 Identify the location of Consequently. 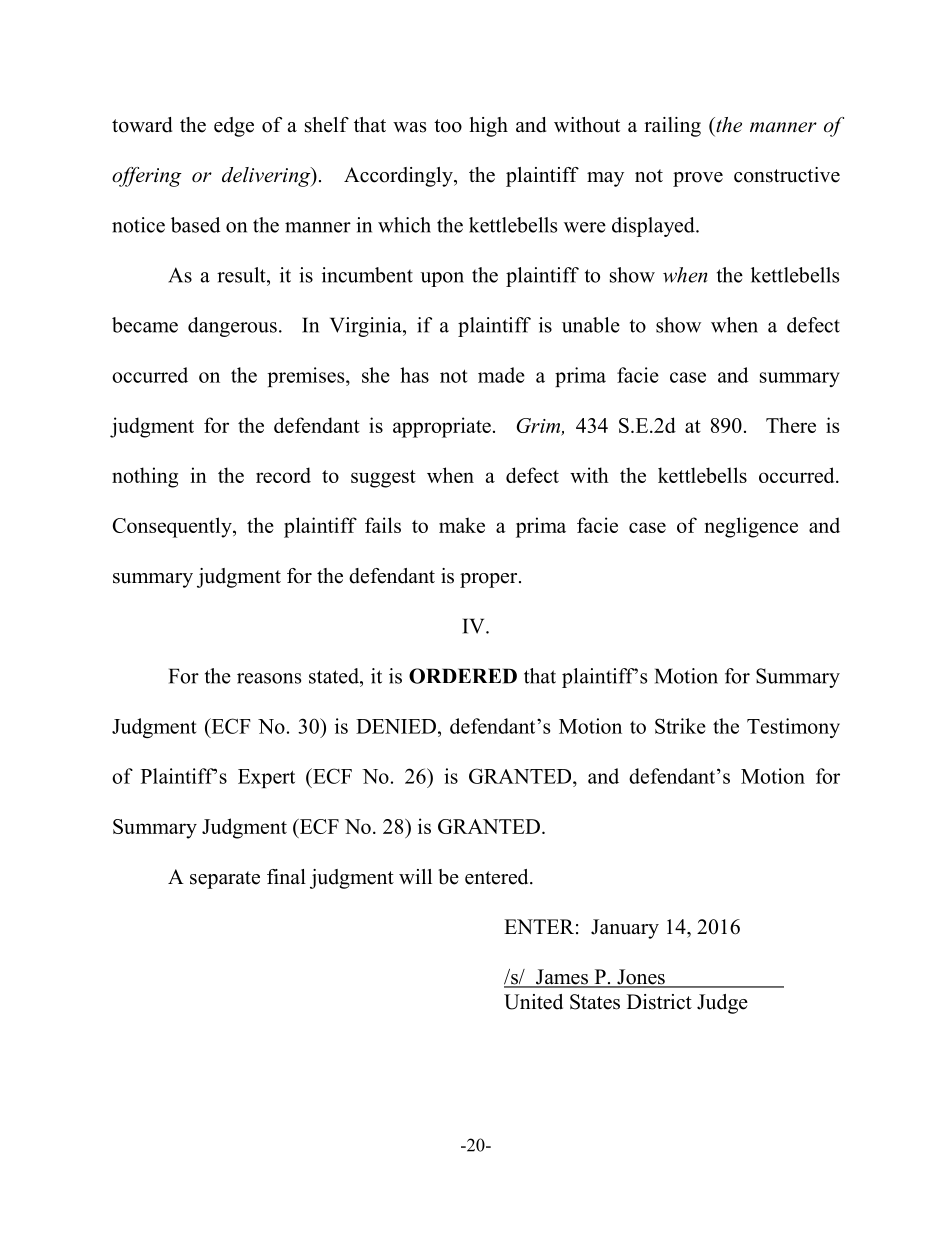
(173, 527).
